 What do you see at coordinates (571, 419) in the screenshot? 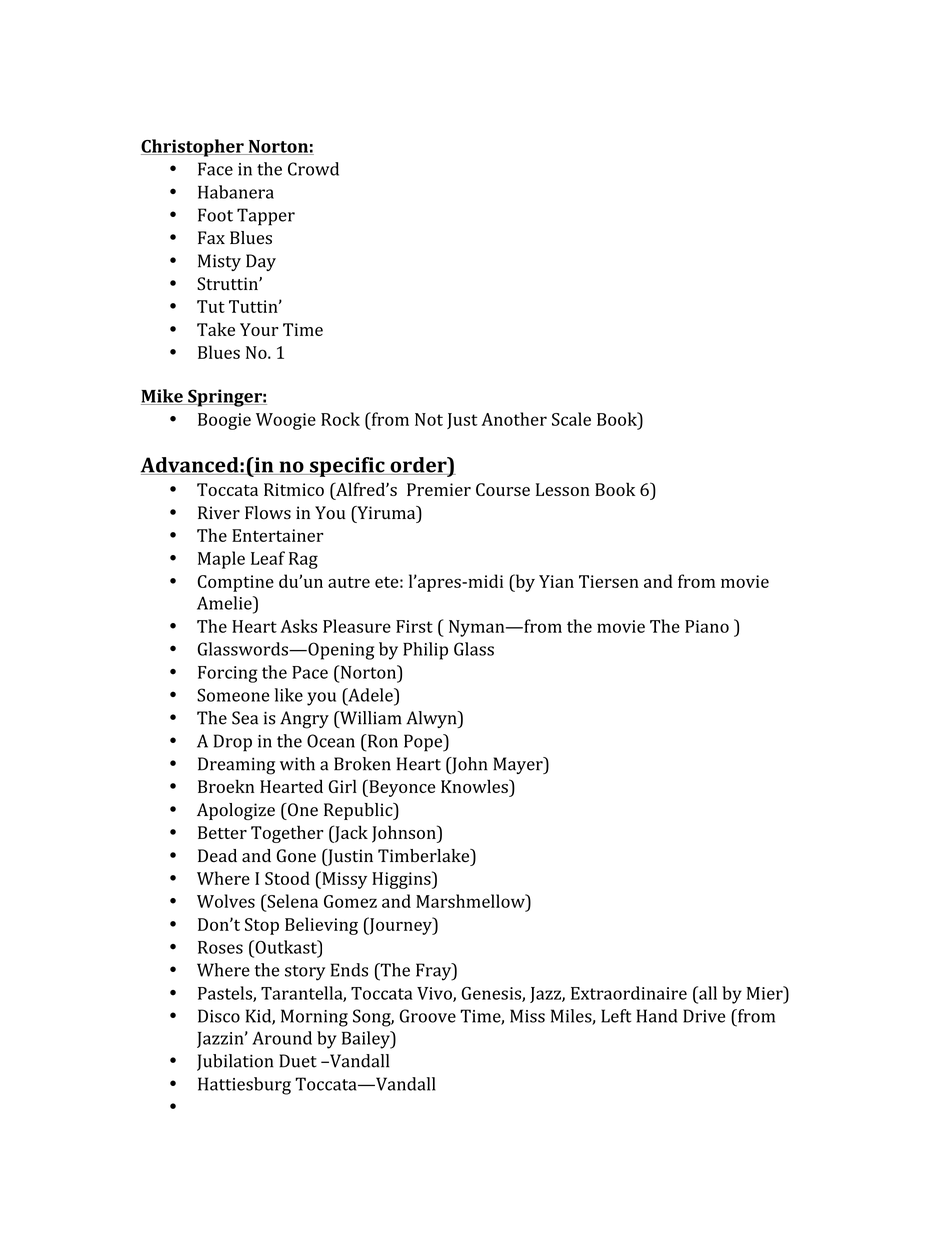
I see `Scale` at bounding box center [571, 419].
